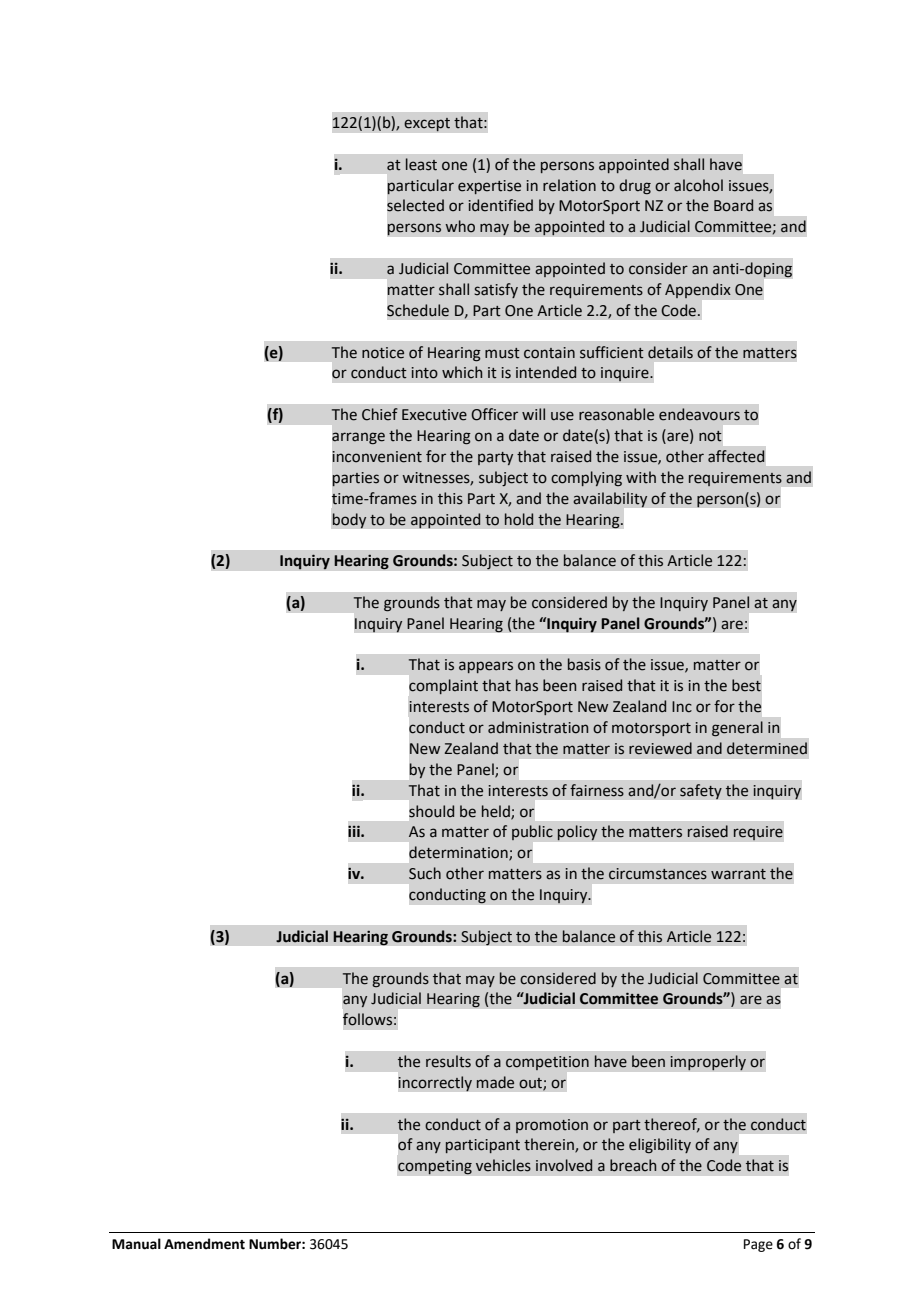 Image resolution: width=924 pixels, height=1308 pixels. What do you see at coordinates (204, 1244) in the screenshot?
I see `Amendment` at bounding box center [204, 1244].
